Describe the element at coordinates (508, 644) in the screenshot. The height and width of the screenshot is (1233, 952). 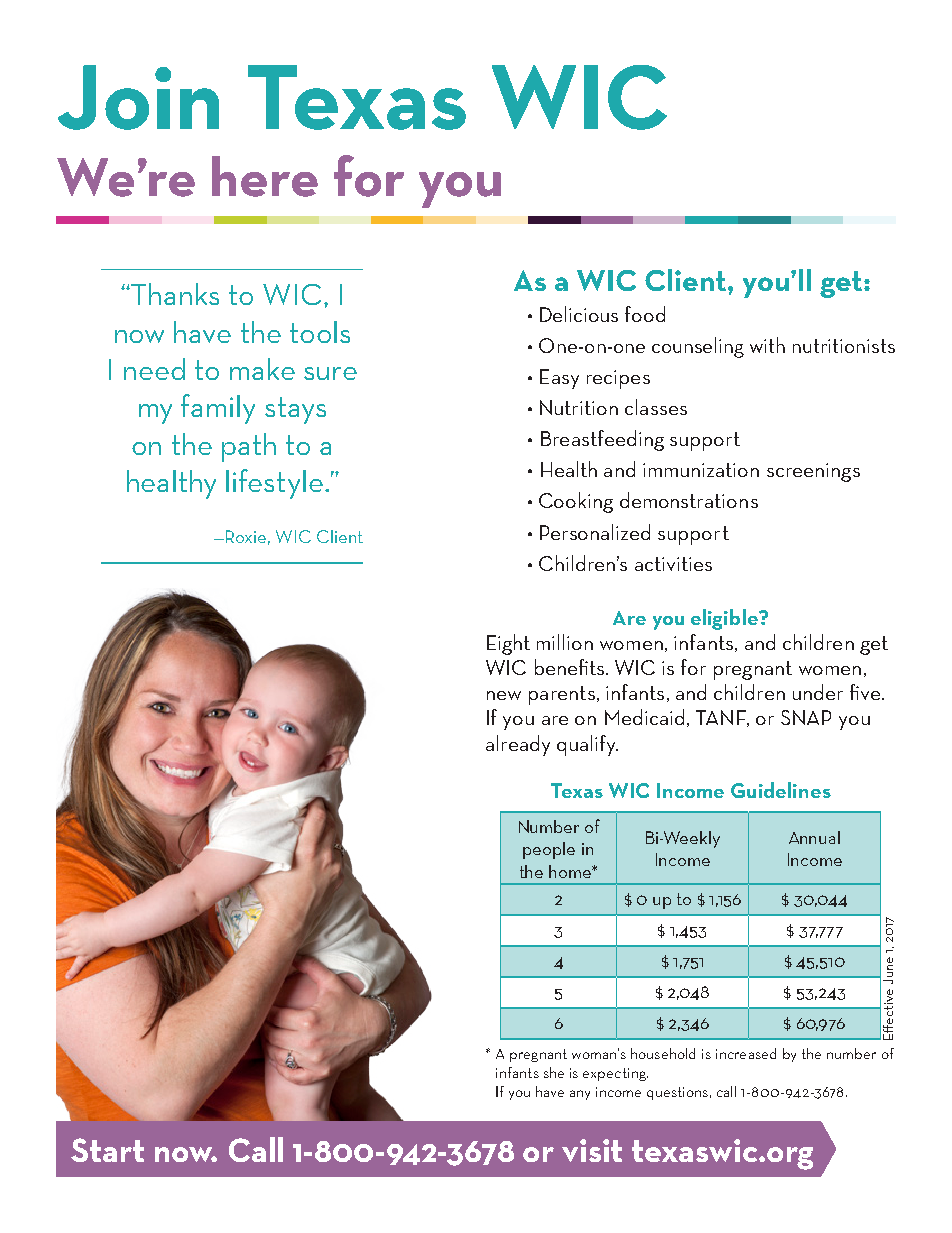
I see `Eight` at that location.
